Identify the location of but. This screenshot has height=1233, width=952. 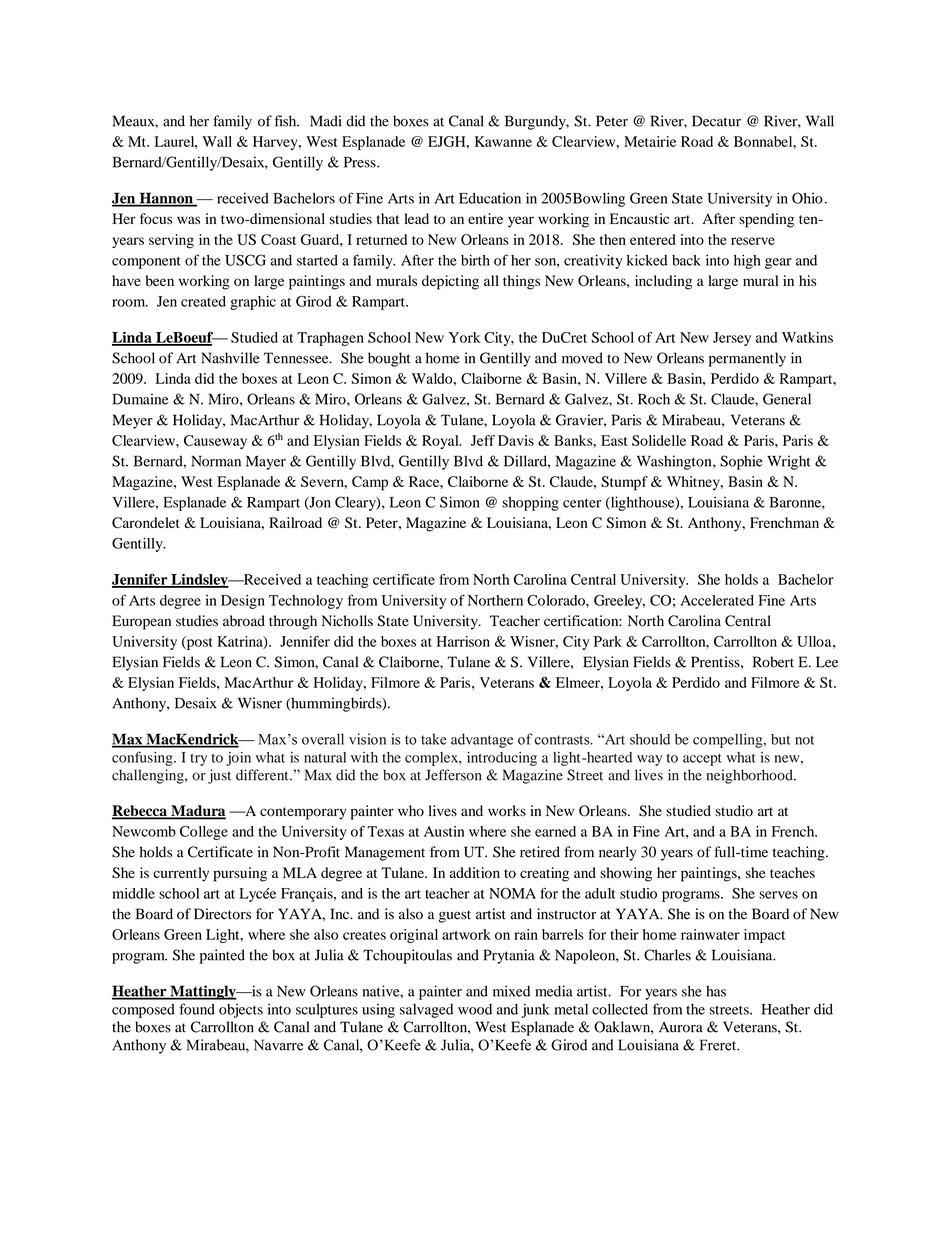
(780, 739).
